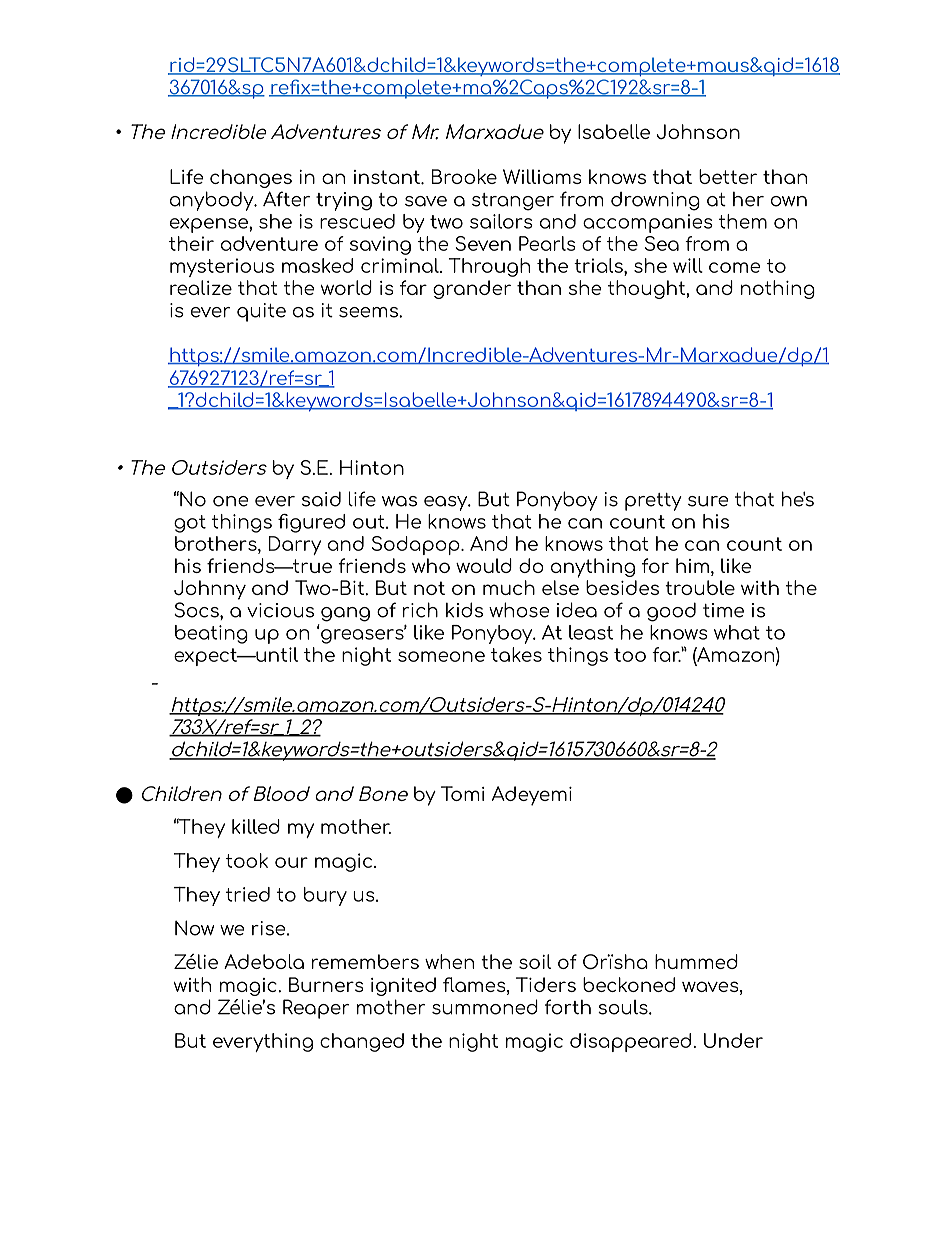  I want to click on vicious, so click(280, 610).
